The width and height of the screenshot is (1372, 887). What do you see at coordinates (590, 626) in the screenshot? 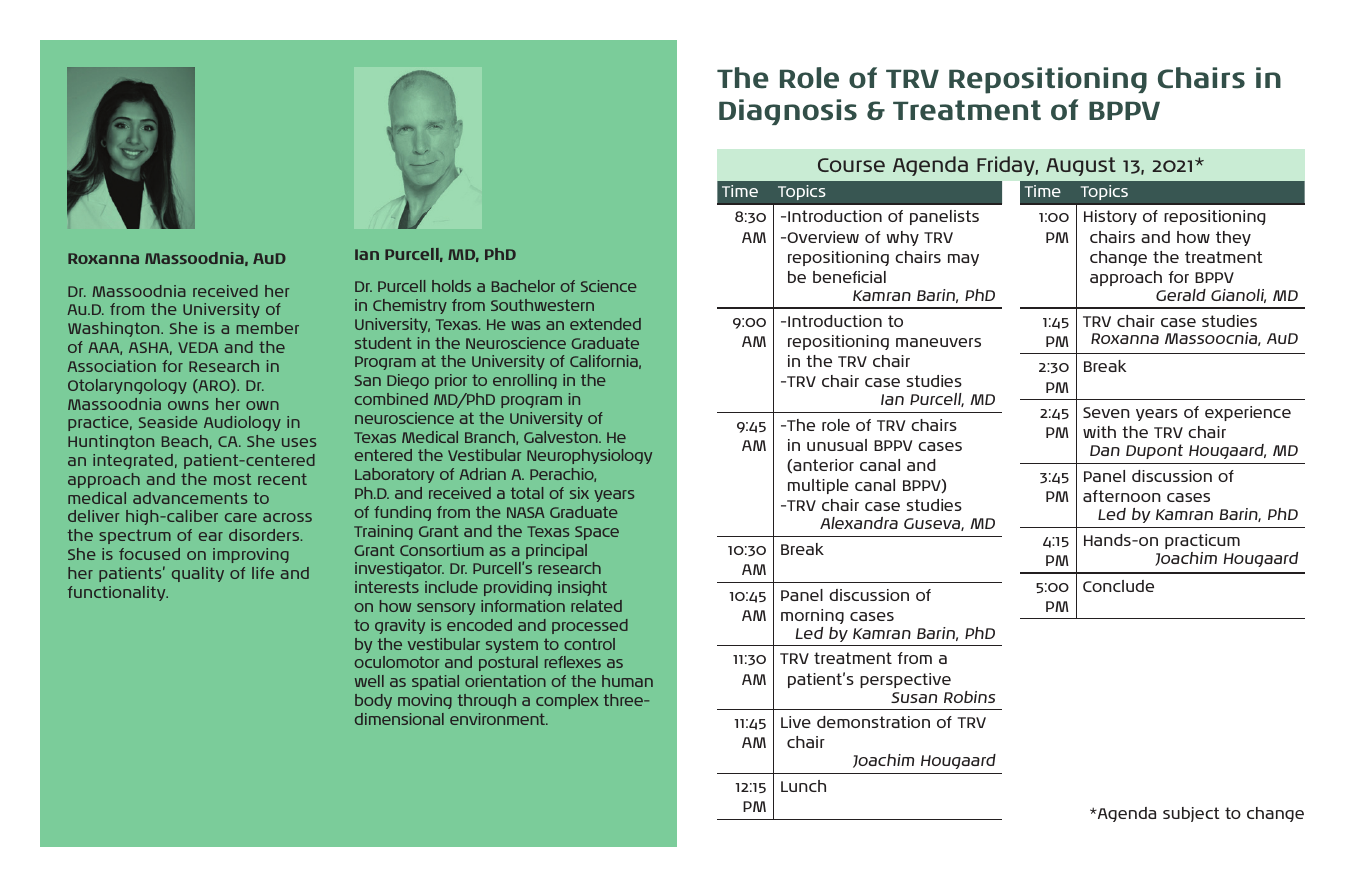
I see `processed` at bounding box center [590, 626].
